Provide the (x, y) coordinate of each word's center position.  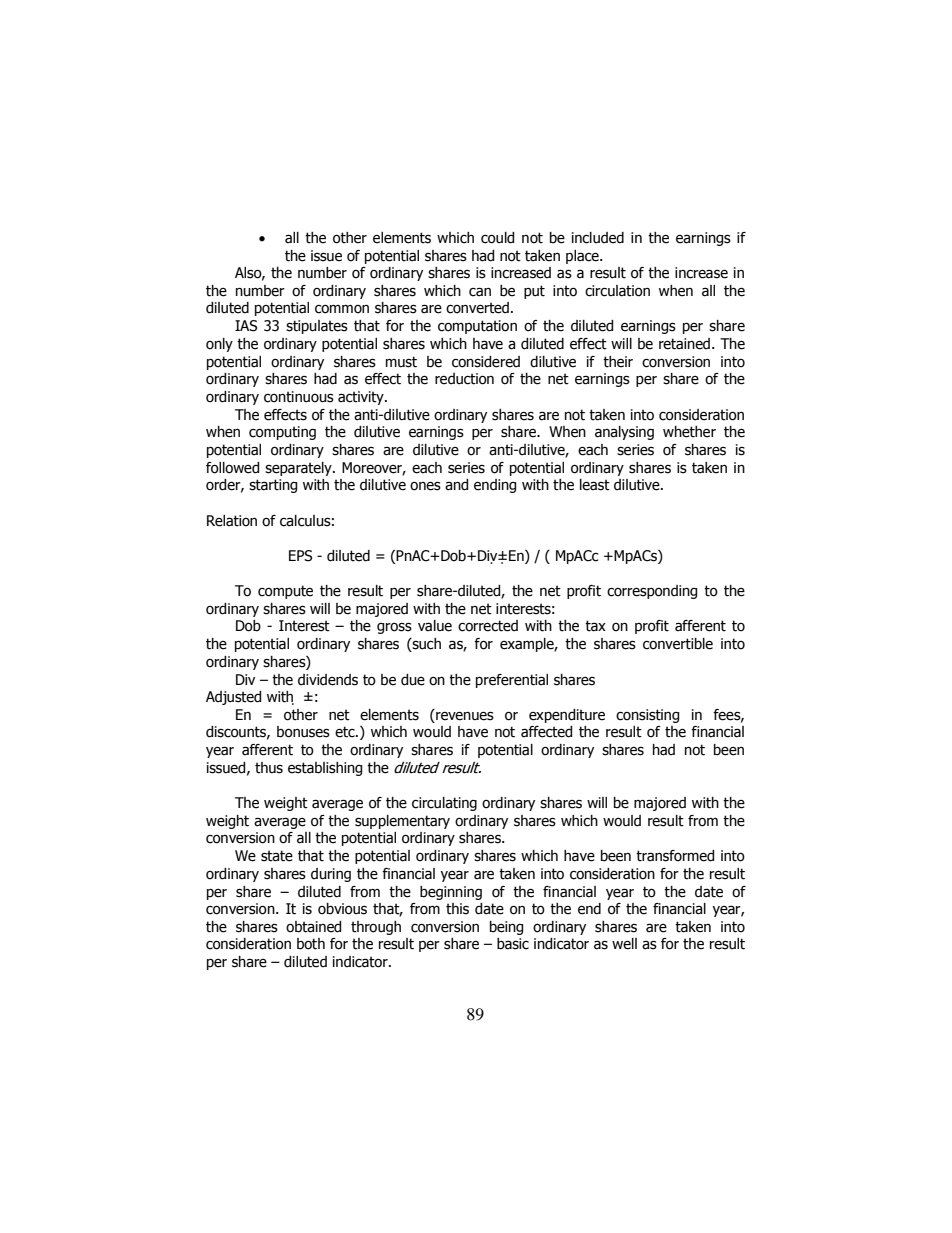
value (435, 626)
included (598, 238)
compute (285, 592)
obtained (313, 927)
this (457, 909)
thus (269, 768)
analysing (624, 433)
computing (282, 433)
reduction (464, 379)
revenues (464, 715)
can (480, 292)
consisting (647, 716)
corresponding (652, 592)
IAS (246, 326)
